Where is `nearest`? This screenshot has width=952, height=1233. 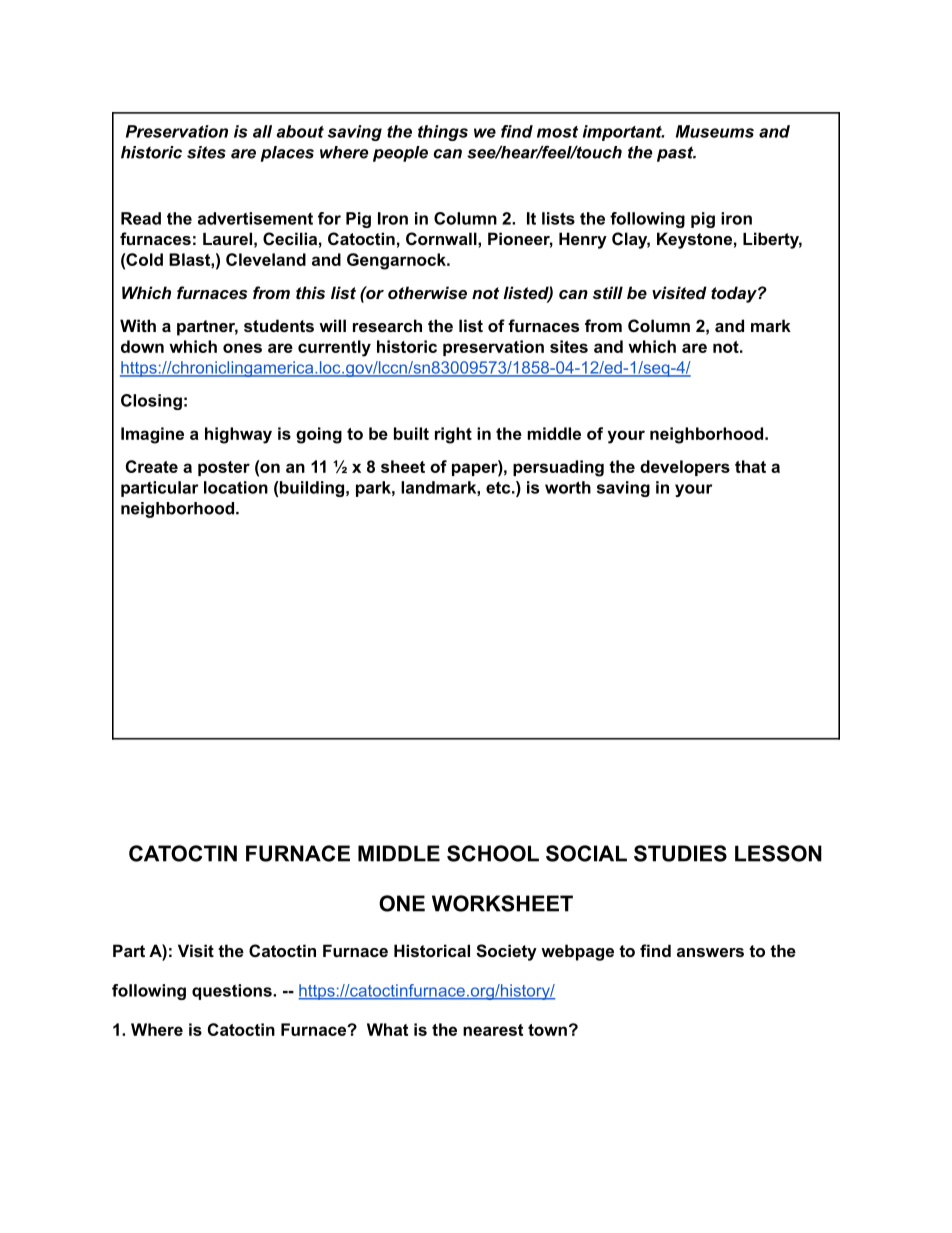 nearest is located at coordinates (493, 1030).
